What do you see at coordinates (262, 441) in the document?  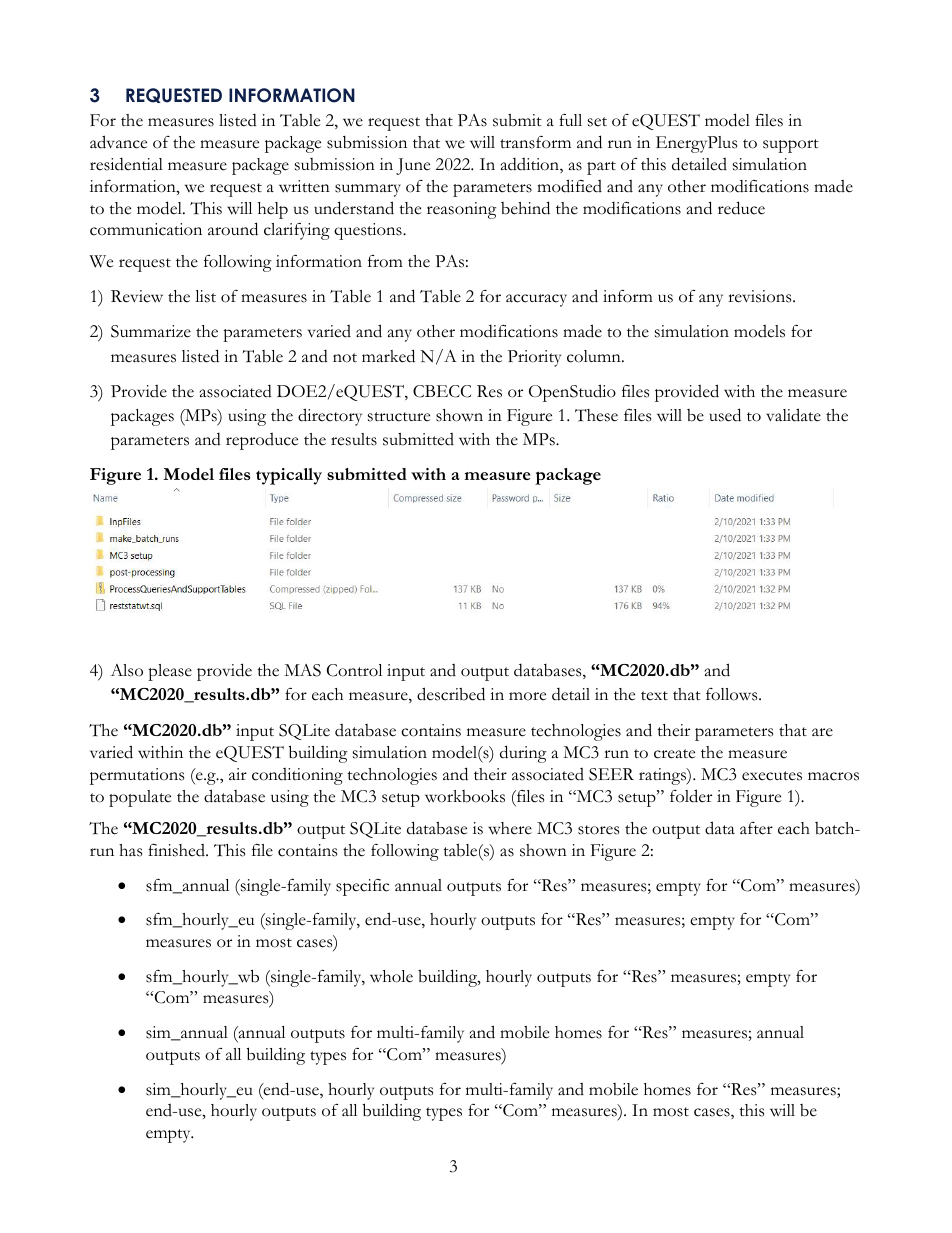 I see `reproduce` at bounding box center [262, 441].
